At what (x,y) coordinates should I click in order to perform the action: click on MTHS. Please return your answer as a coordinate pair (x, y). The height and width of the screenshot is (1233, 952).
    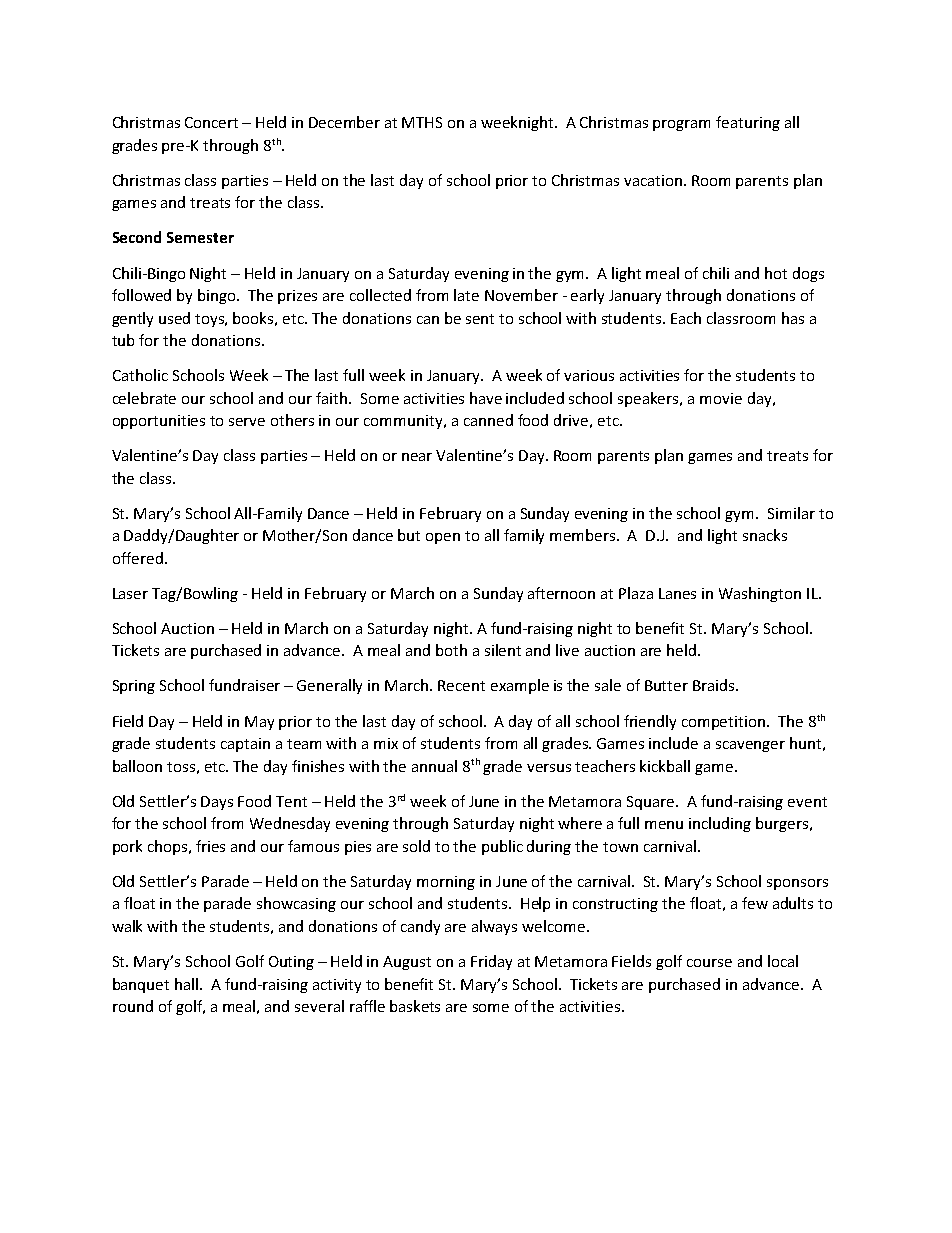
    Looking at the image, I should click on (422, 122).
